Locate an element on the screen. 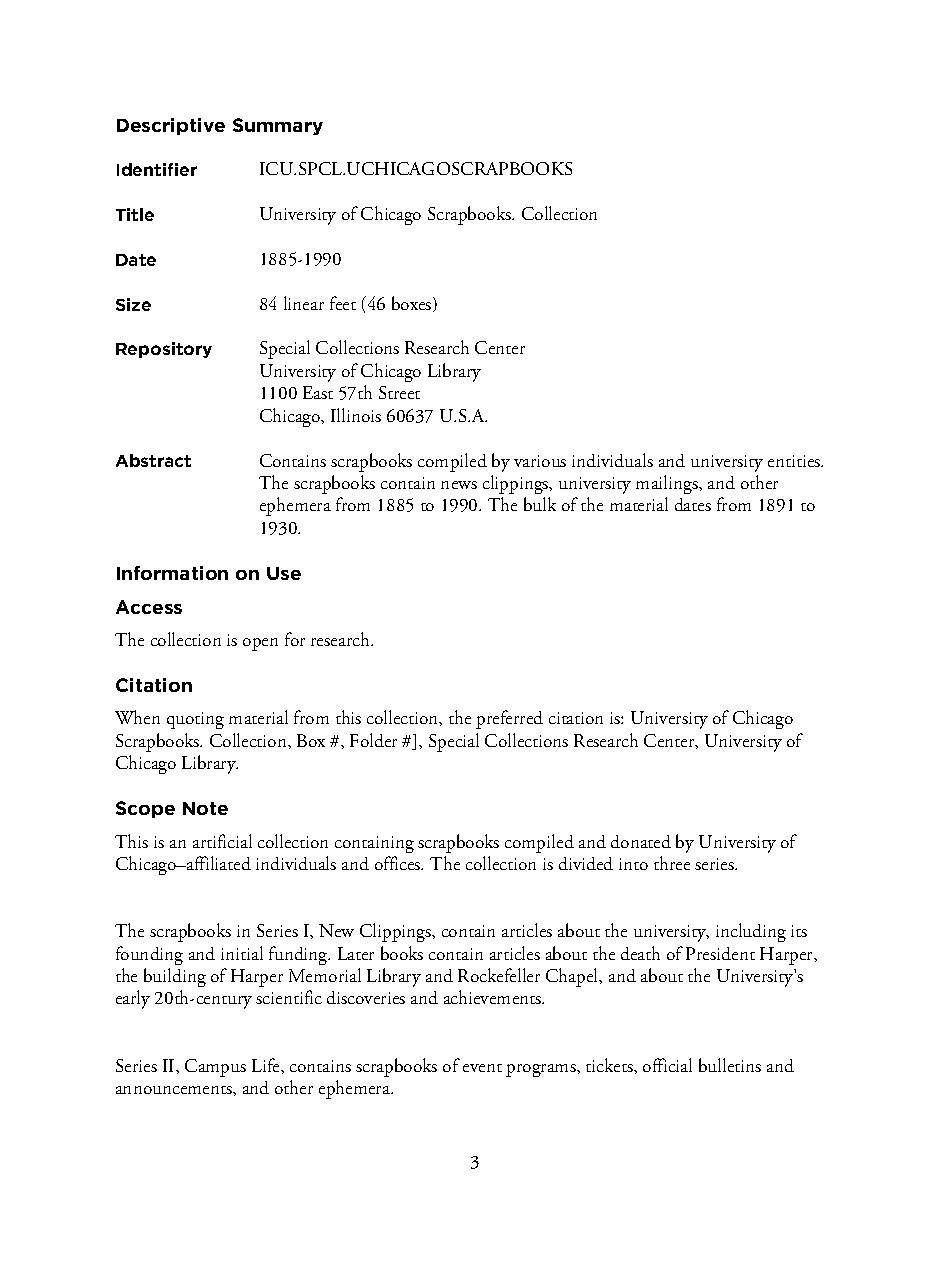 The width and height of the screenshot is (952, 1268). Information is located at coordinates (172, 573).
